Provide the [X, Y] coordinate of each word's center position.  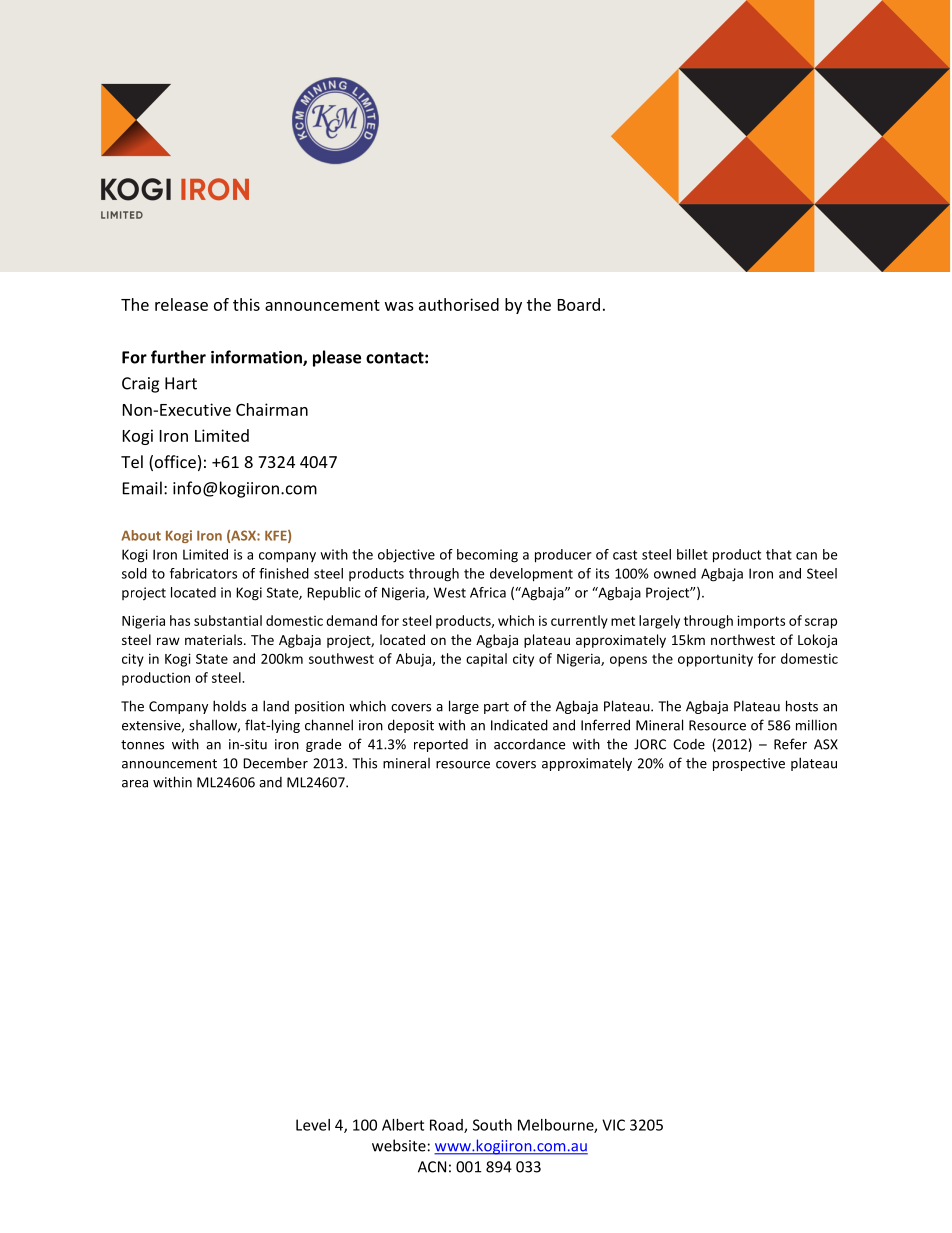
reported [441, 745]
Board [579, 304]
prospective [749, 764]
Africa [488, 592]
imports [761, 622]
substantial [228, 620]
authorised [459, 304]
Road [447, 1126]
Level [313, 1125]
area [135, 784]
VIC [613, 1125]
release [181, 304]
